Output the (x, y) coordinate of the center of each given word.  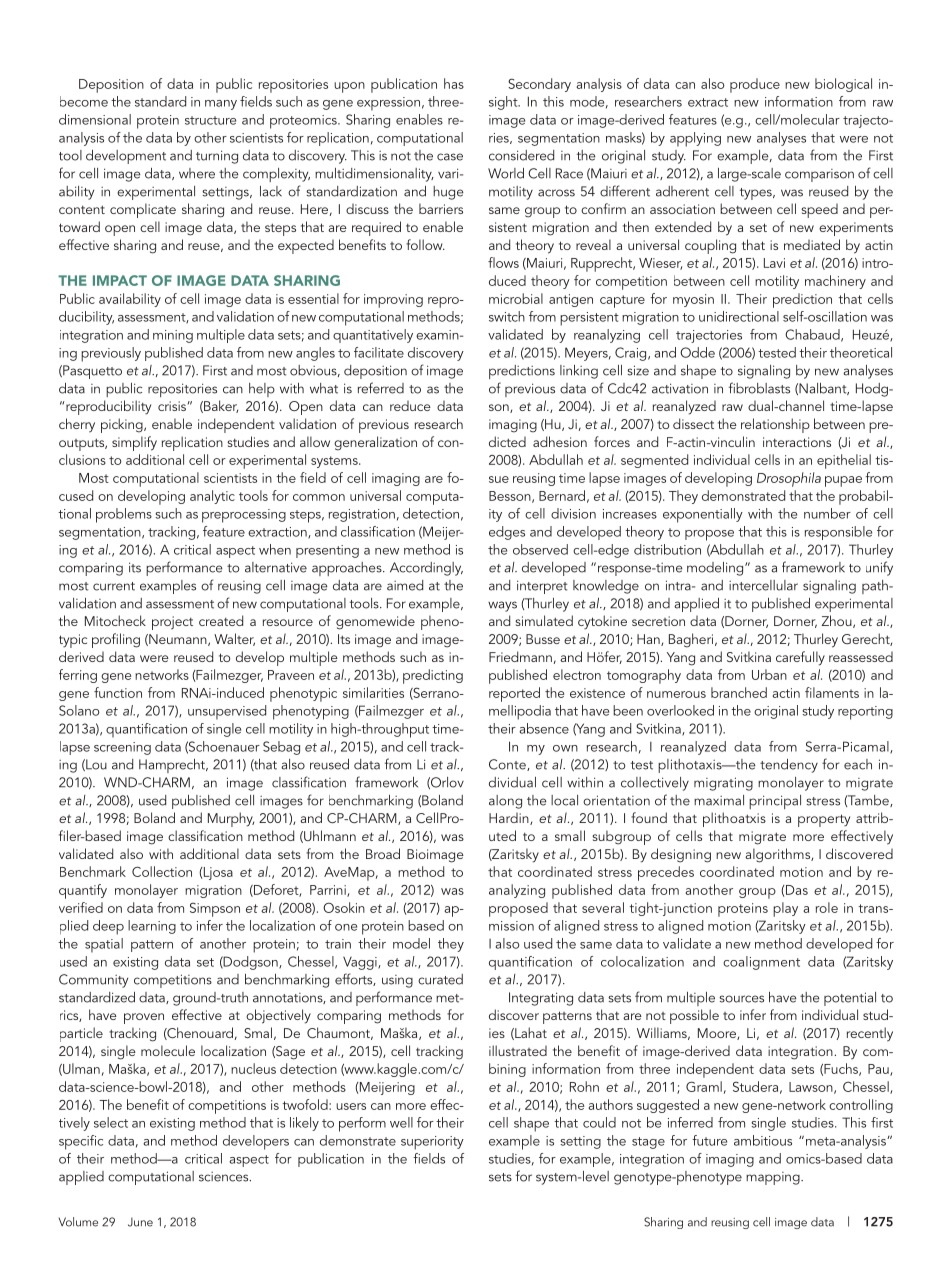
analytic (212, 497)
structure (210, 120)
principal (775, 802)
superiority (432, 1143)
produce (755, 85)
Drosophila (789, 479)
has (454, 83)
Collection (162, 871)
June (140, 1222)
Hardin (510, 819)
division (573, 513)
